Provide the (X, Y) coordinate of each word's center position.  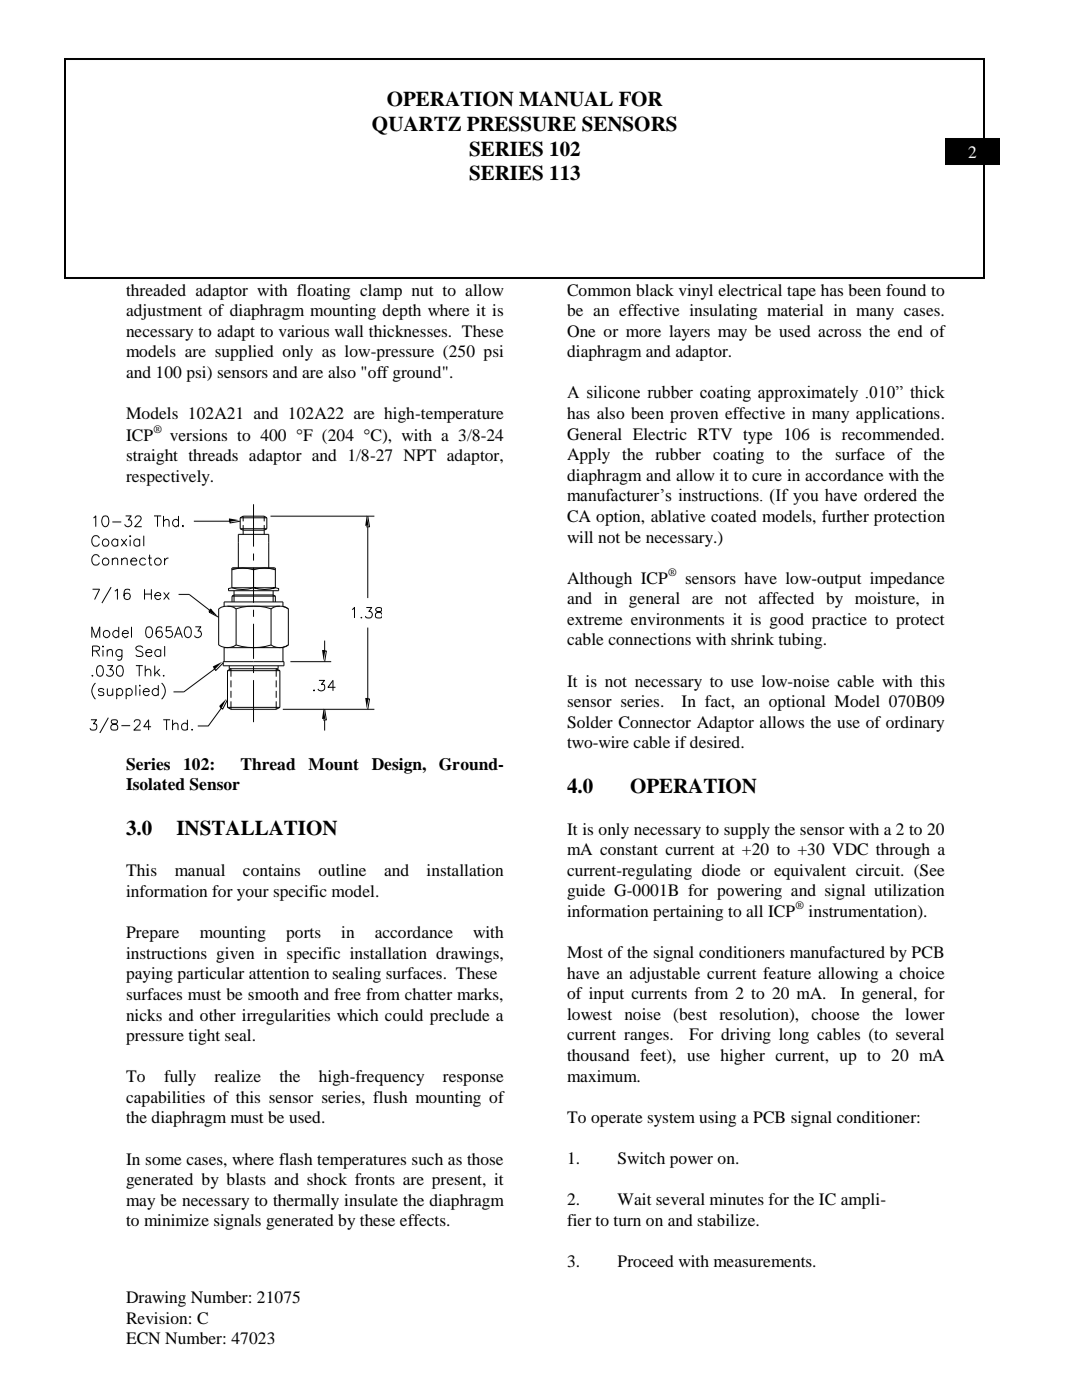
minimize (176, 1220)
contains (271, 870)
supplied (244, 353)
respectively (169, 478)
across (839, 333)
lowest (589, 1014)
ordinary (915, 724)
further (845, 516)
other (218, 1015)
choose (835, 1014)
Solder (590, 722)
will (580, 537)
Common (599, 290)
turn (627, 1221)
